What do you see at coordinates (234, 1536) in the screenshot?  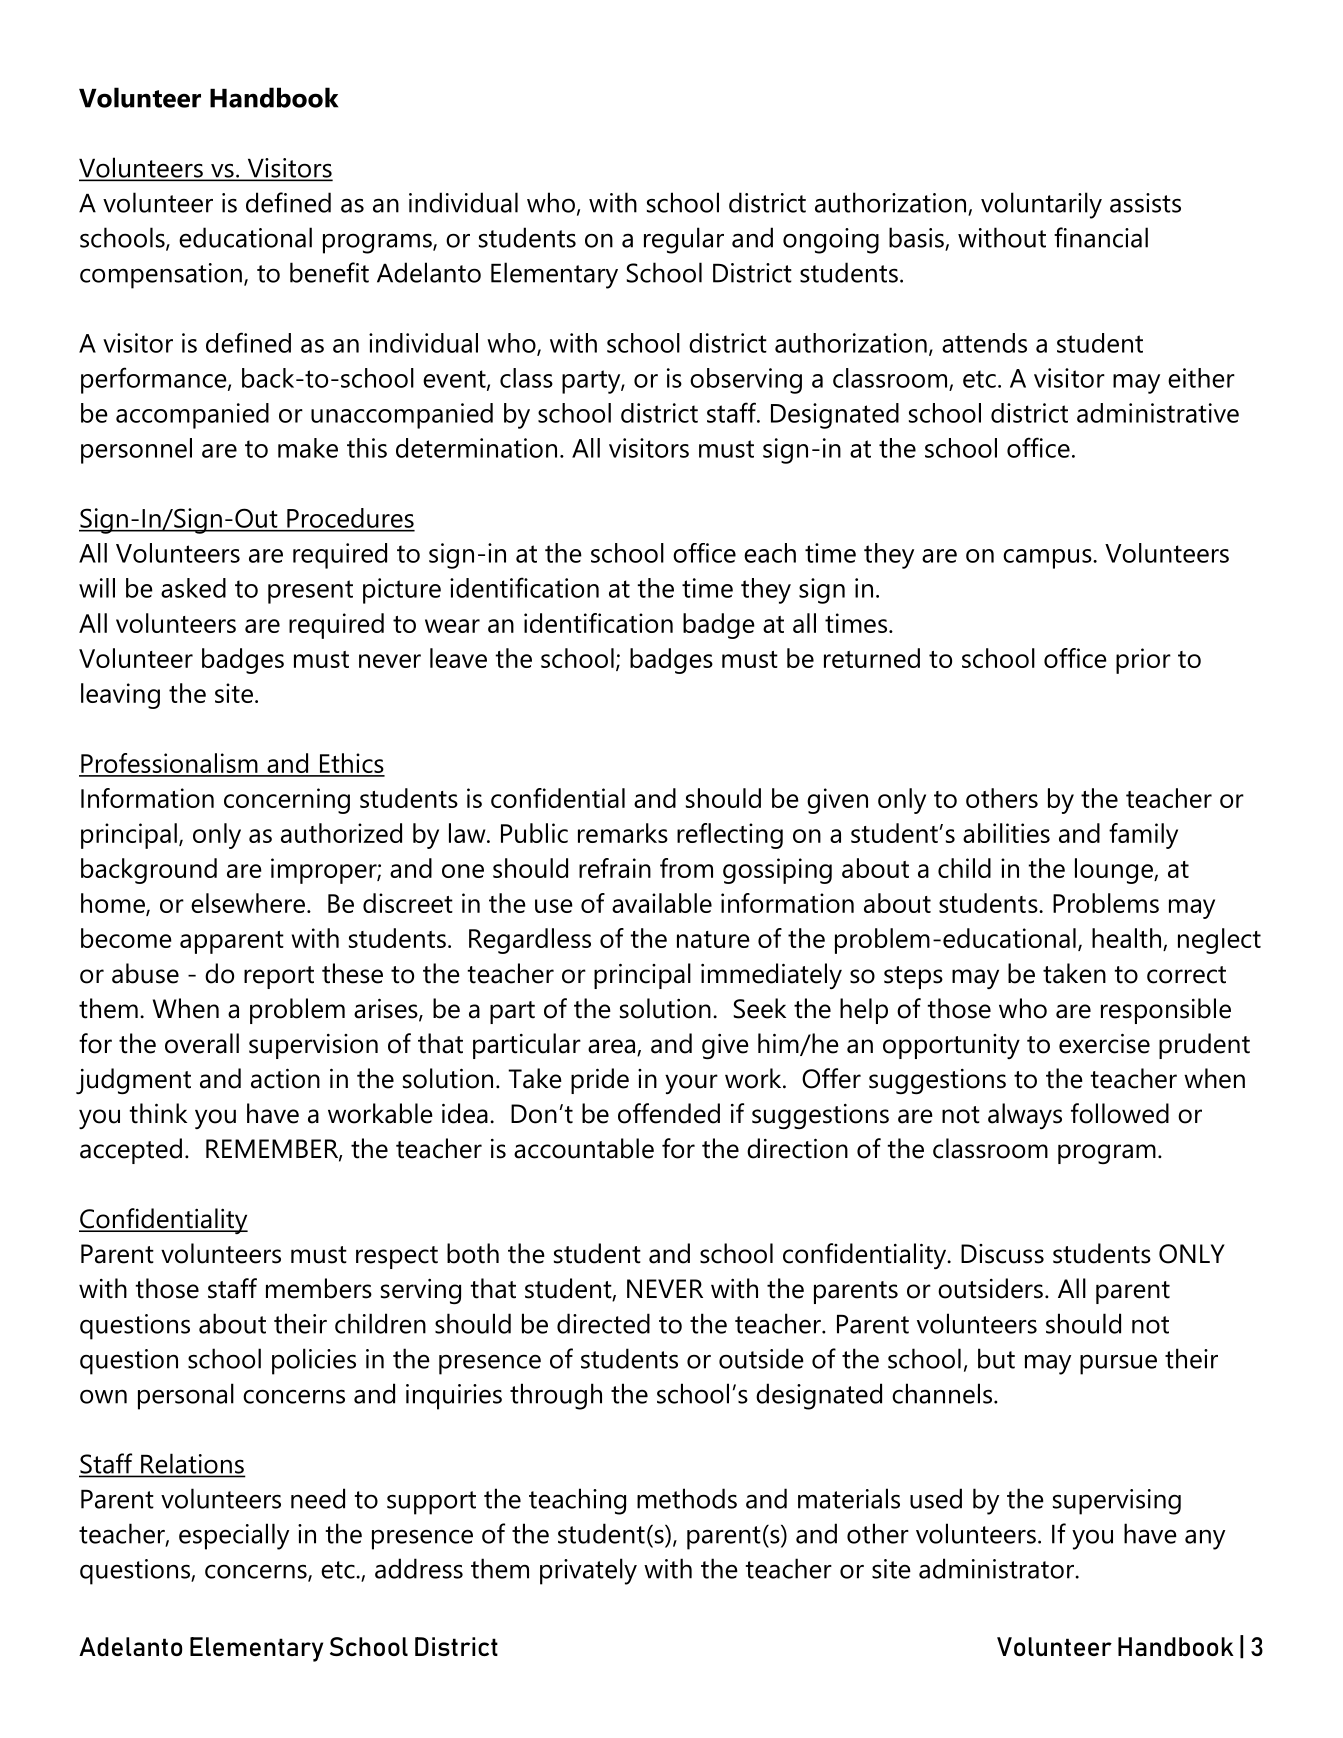 I see `especially` at bounding box center [234, 1536].
